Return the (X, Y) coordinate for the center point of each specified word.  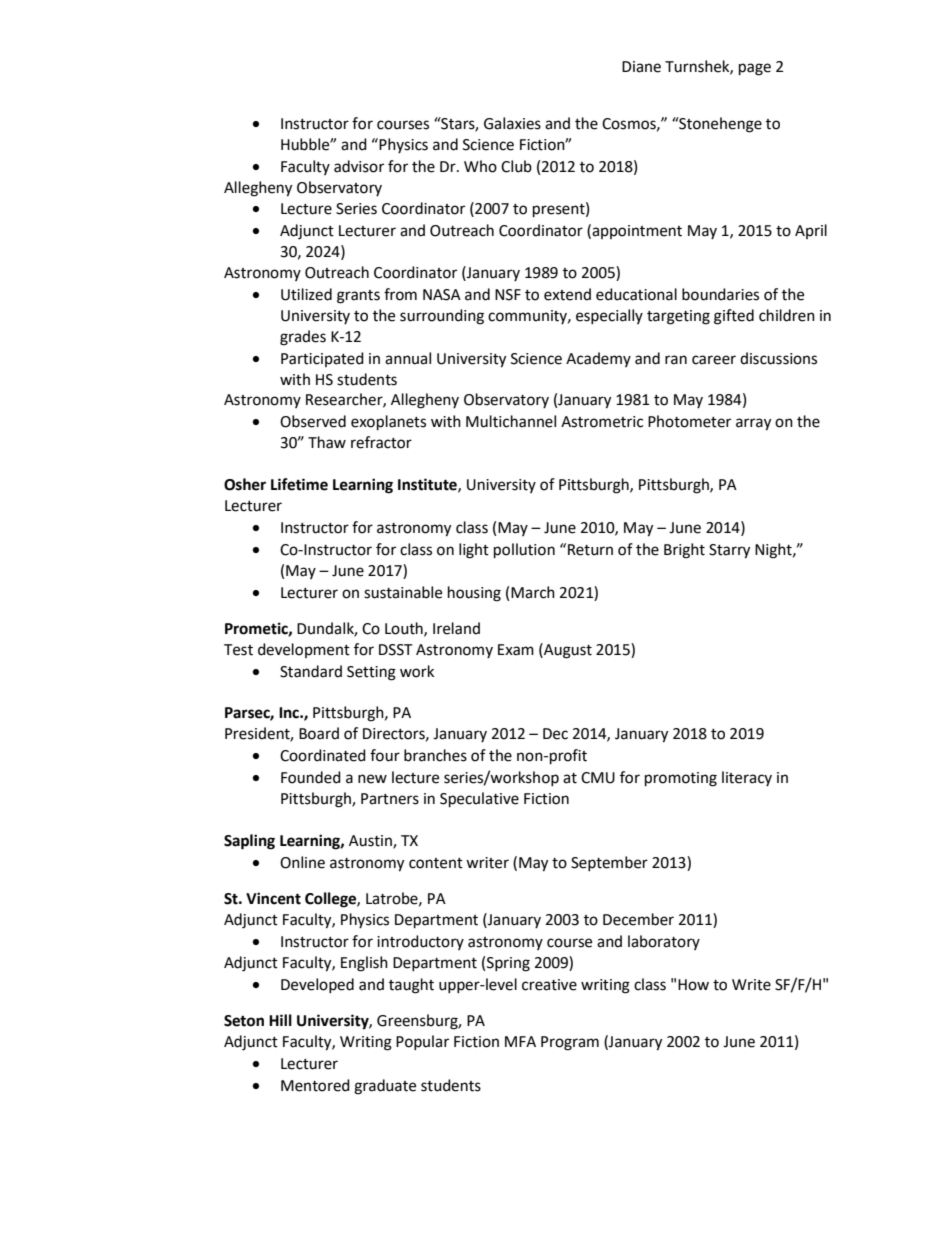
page (755, 69)
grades (303, 338)
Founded (311, 777)
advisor (359, 166)
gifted (734, 317)
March (533, 592)
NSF (508, 295)
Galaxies (512, 123)
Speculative (479, 800)
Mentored (315, 1085)
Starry (729, 551)
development (304, 650)
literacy (747, 778)
